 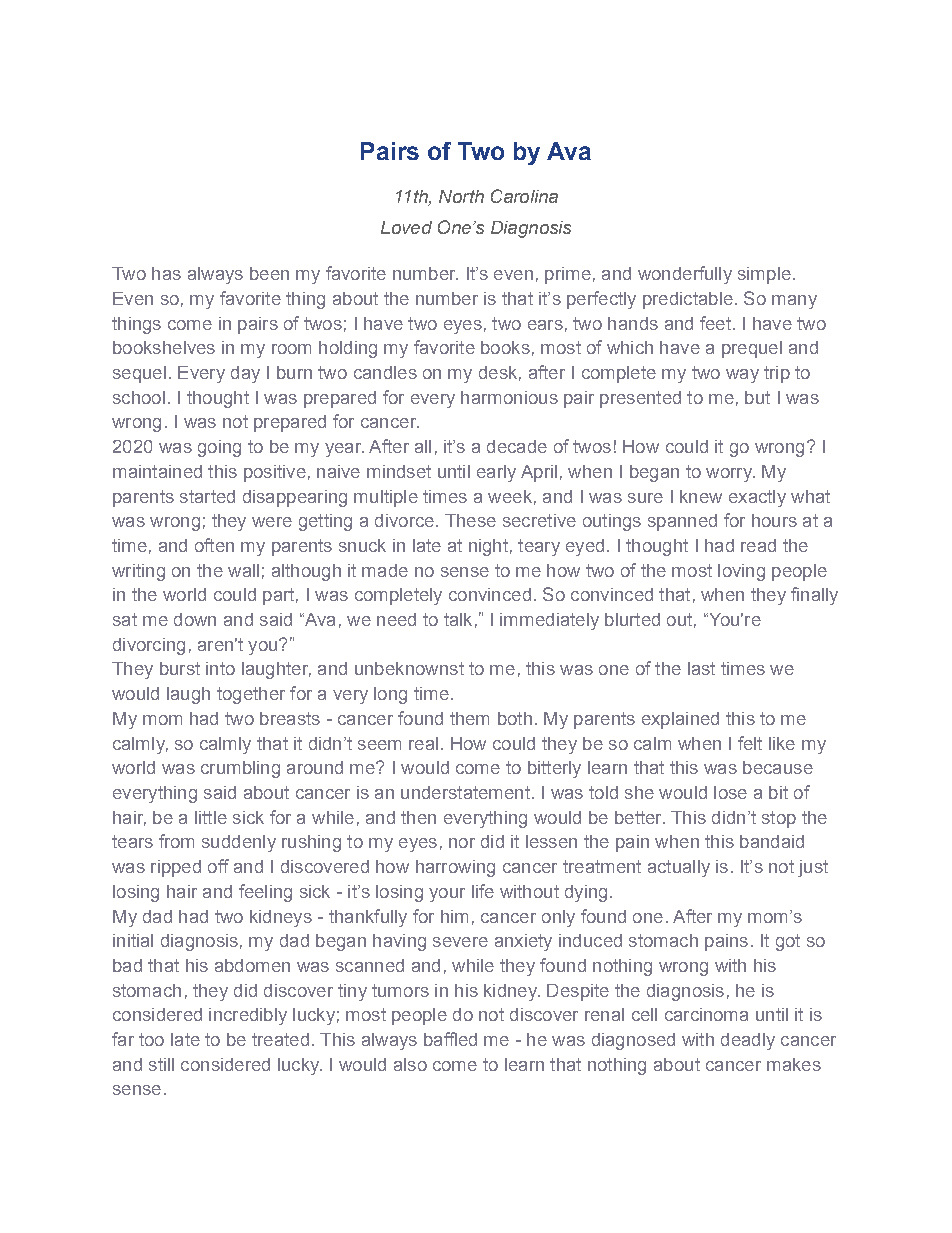 I want to click on too, so click(x=151, y=1039).
